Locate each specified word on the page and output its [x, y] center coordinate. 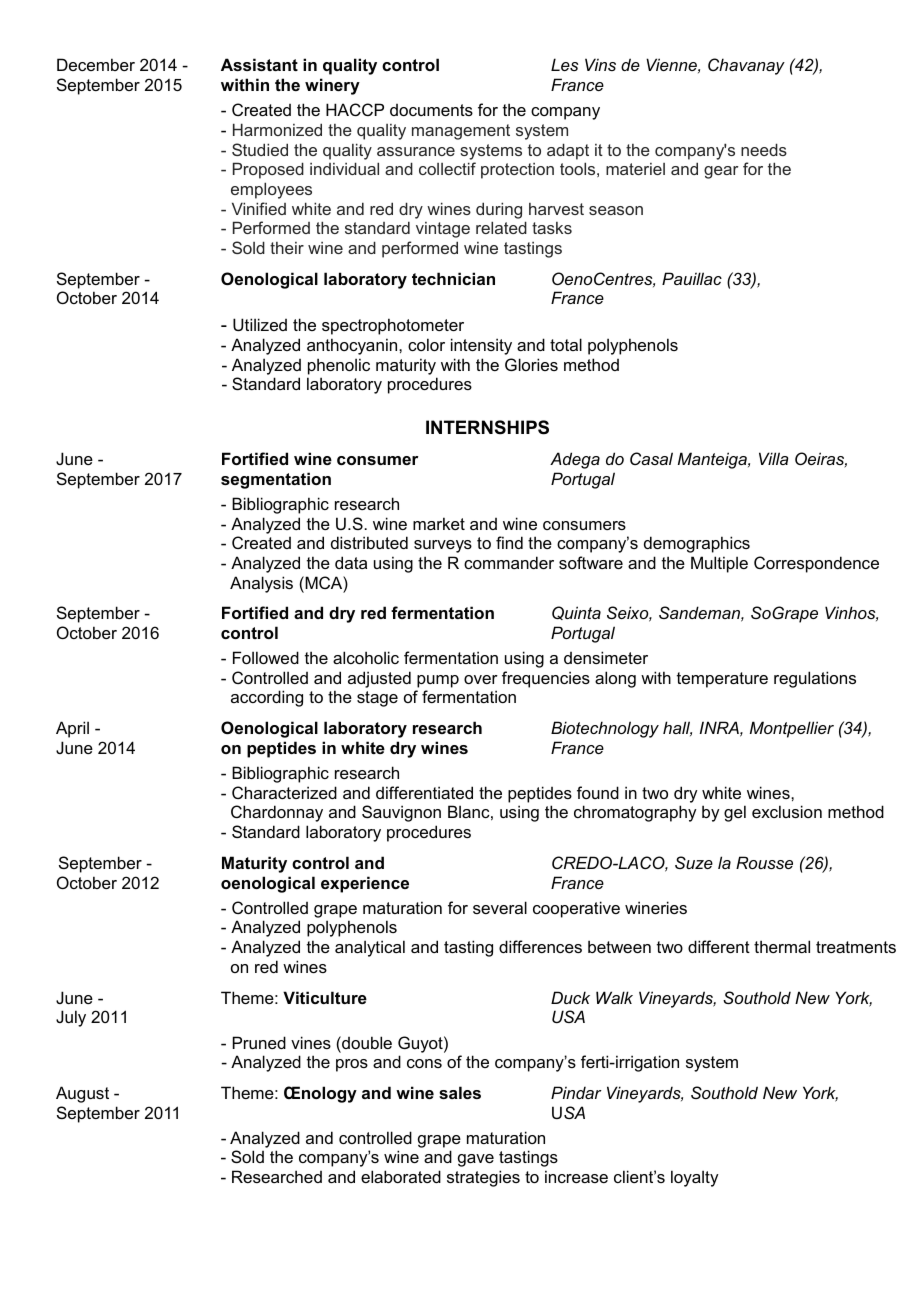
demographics [697, 544]
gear [721, 172]
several [500, 907]
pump [438, 681]
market [439, 523]
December [96, 64]
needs [764, 149]
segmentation [276, 480]
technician [453, 278]
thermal [782, 946]
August [82, 1094]
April [72, 729]
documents [431, 110]
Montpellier [792, 729]
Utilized [260, 324]
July [71, 1018]
